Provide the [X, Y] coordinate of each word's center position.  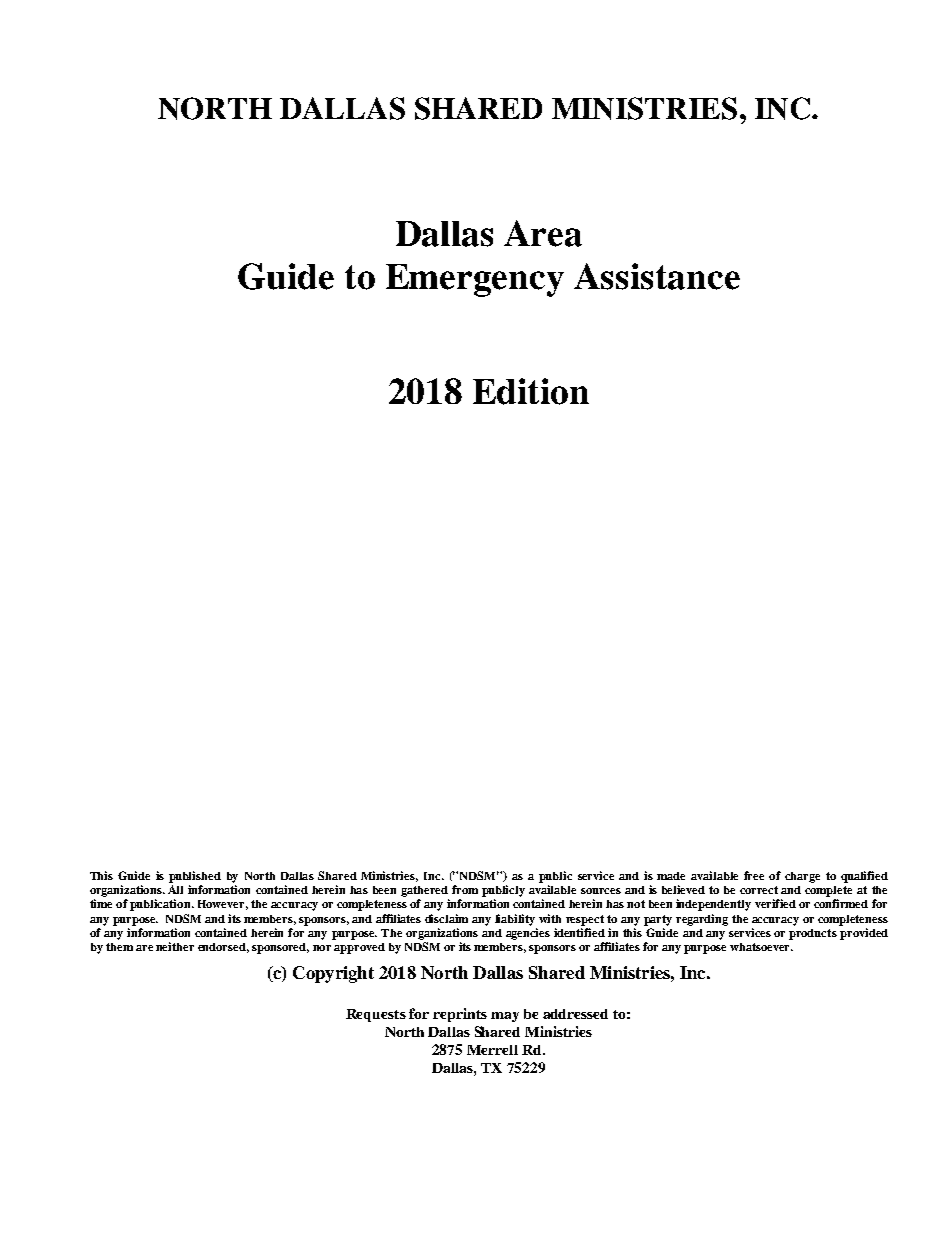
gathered [424, 891]
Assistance [657, 276]
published [195, 877]
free [754, 875]
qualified [864, 877]
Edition [531, 391]
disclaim [446, 918]
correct [759, 890]
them [119, 947]
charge [802, 877]
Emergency [475, 280]
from [465, 889]
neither [175, 946]
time [101, 903]
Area [543, 233]
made [671, 876]
